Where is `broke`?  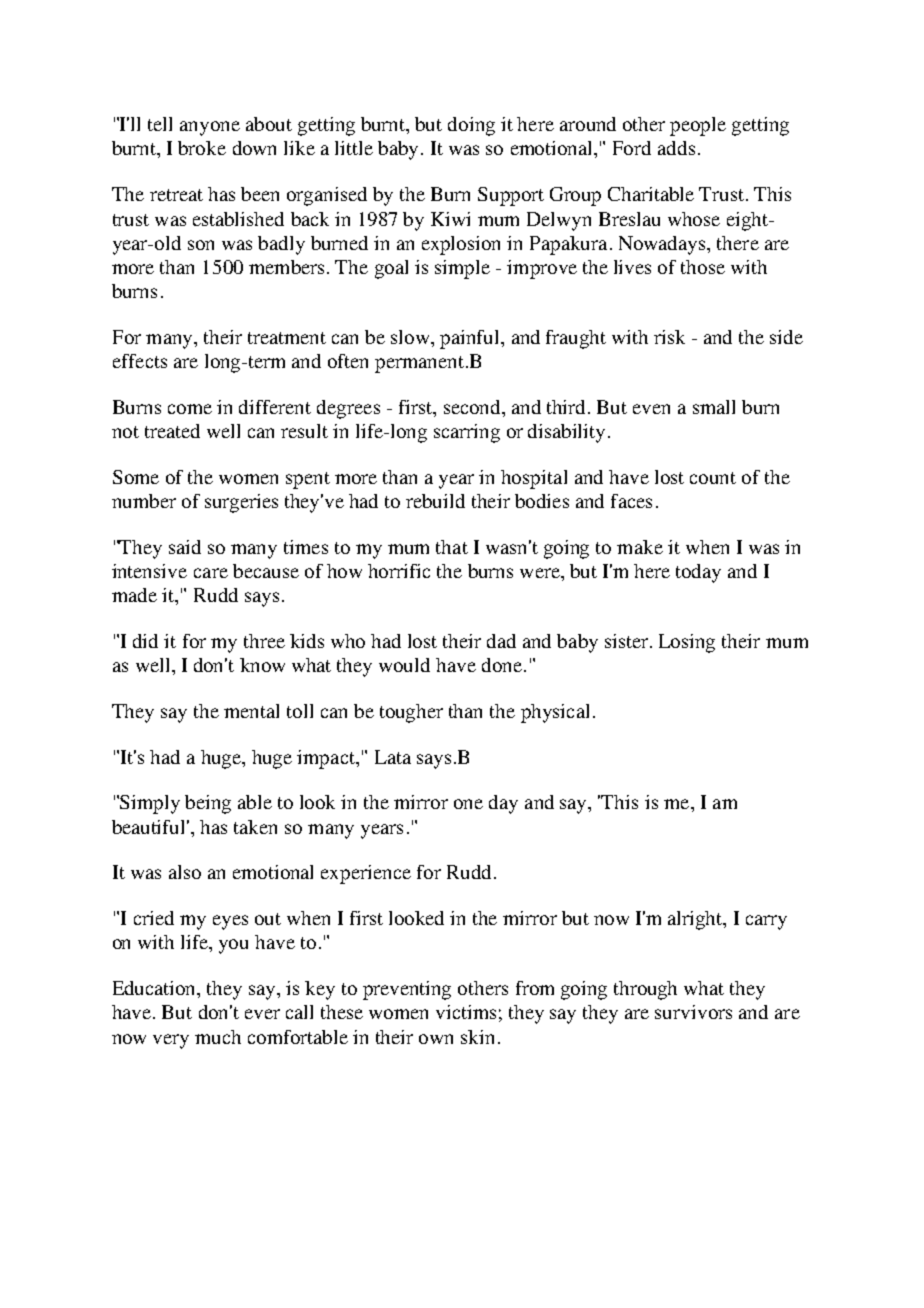
broke is located at coordinates (202, 148).
